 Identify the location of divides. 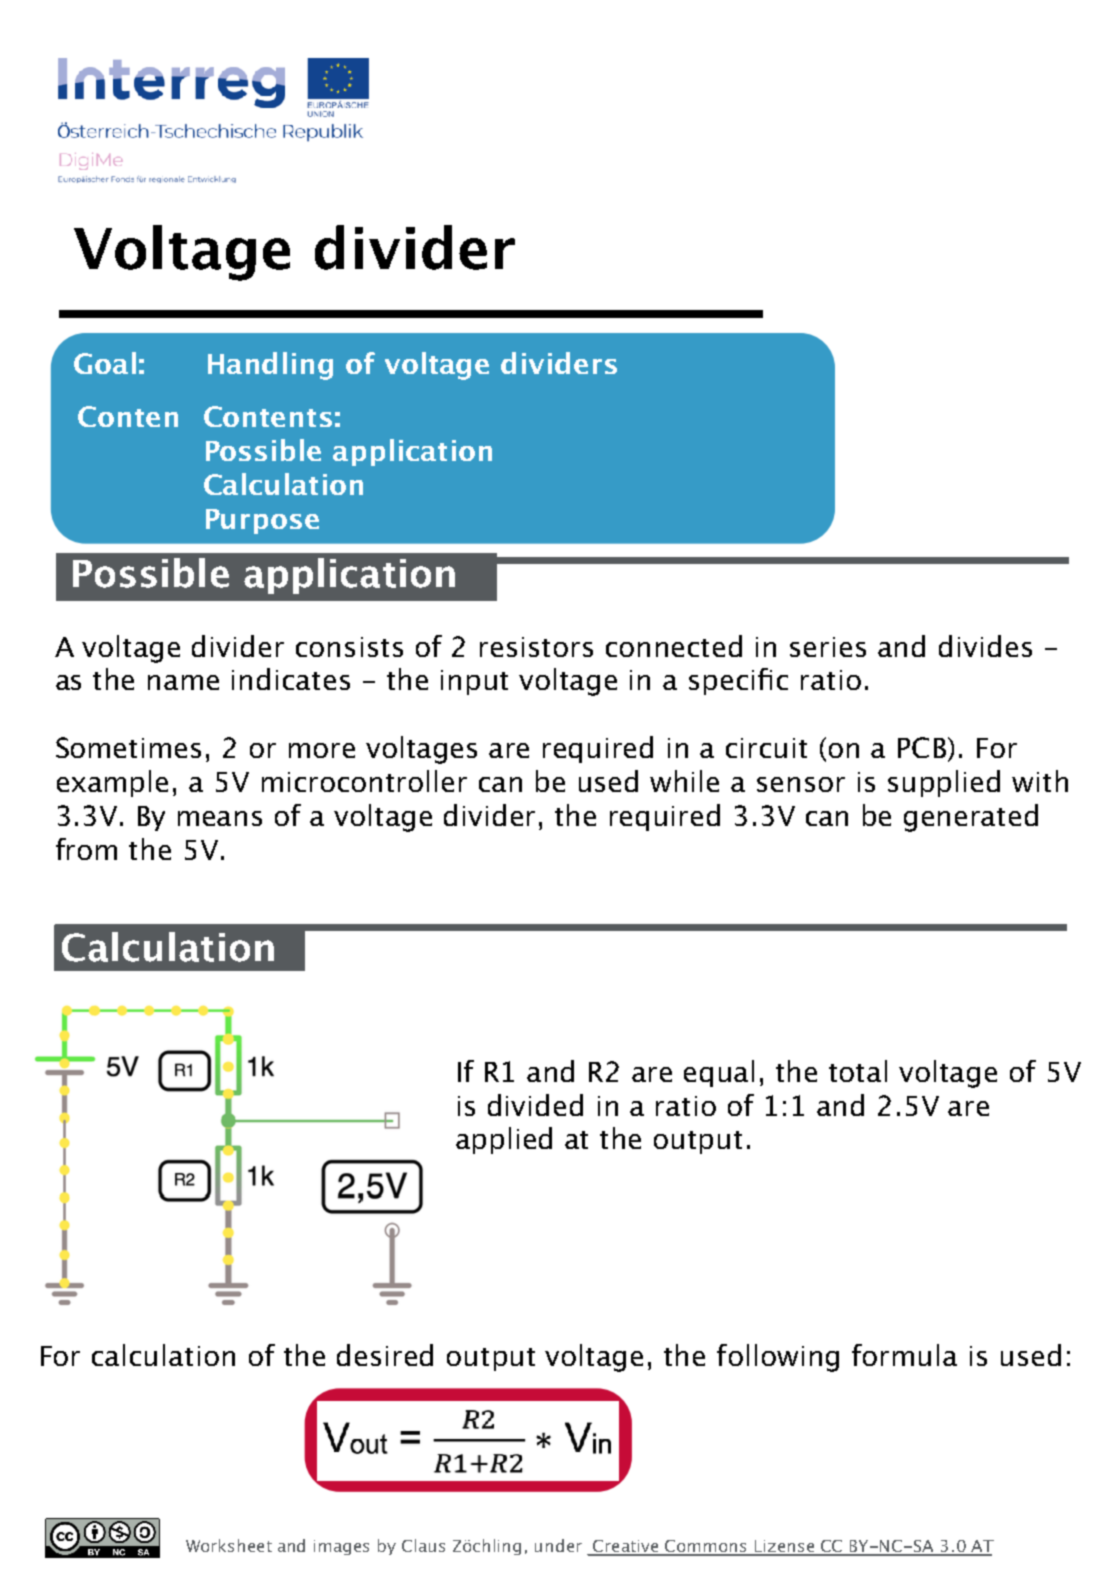
(985, 646).
